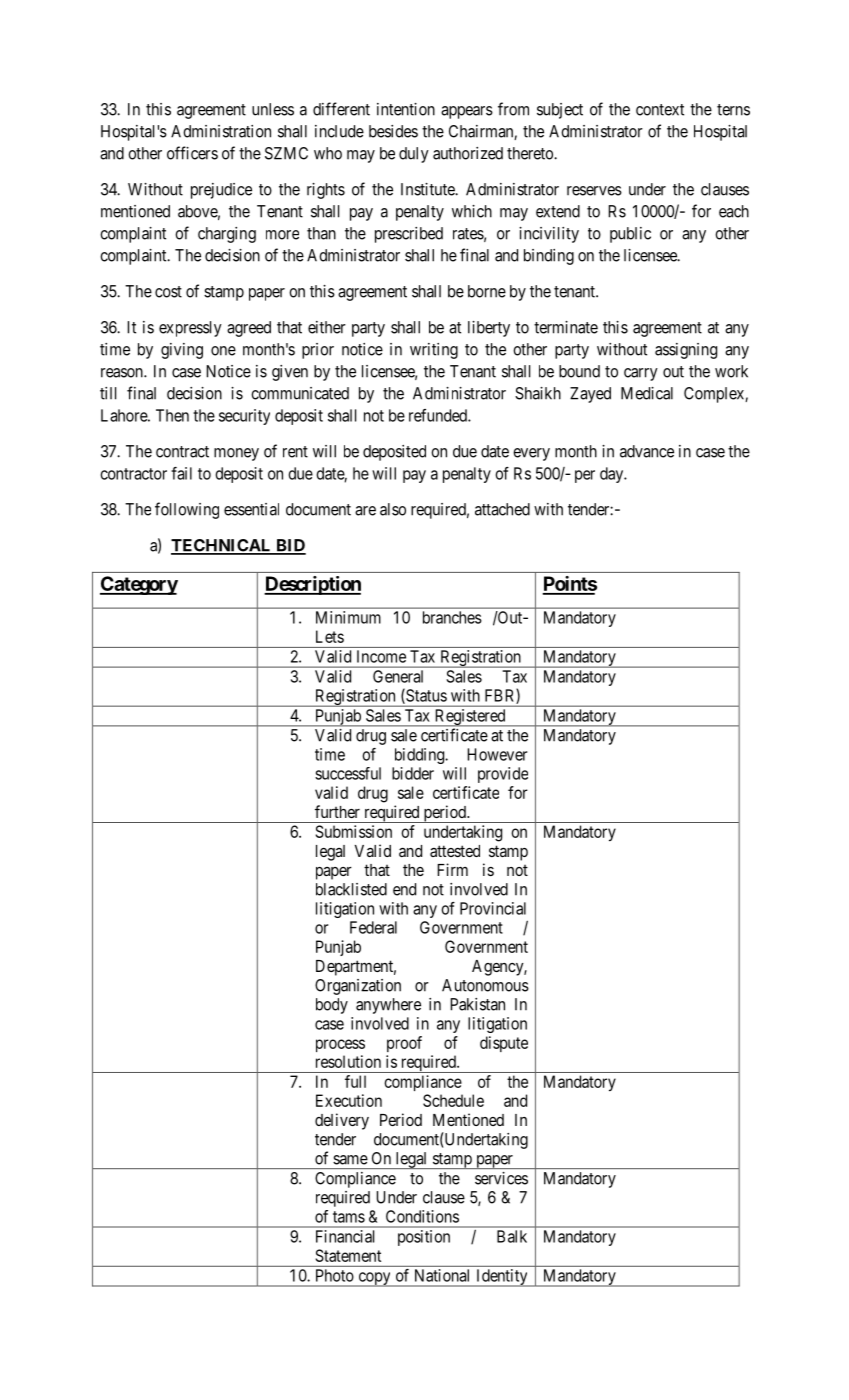  What do you see at coordinates (497, 754) in the image?
I see `However` at bounding box center [497, 754].
